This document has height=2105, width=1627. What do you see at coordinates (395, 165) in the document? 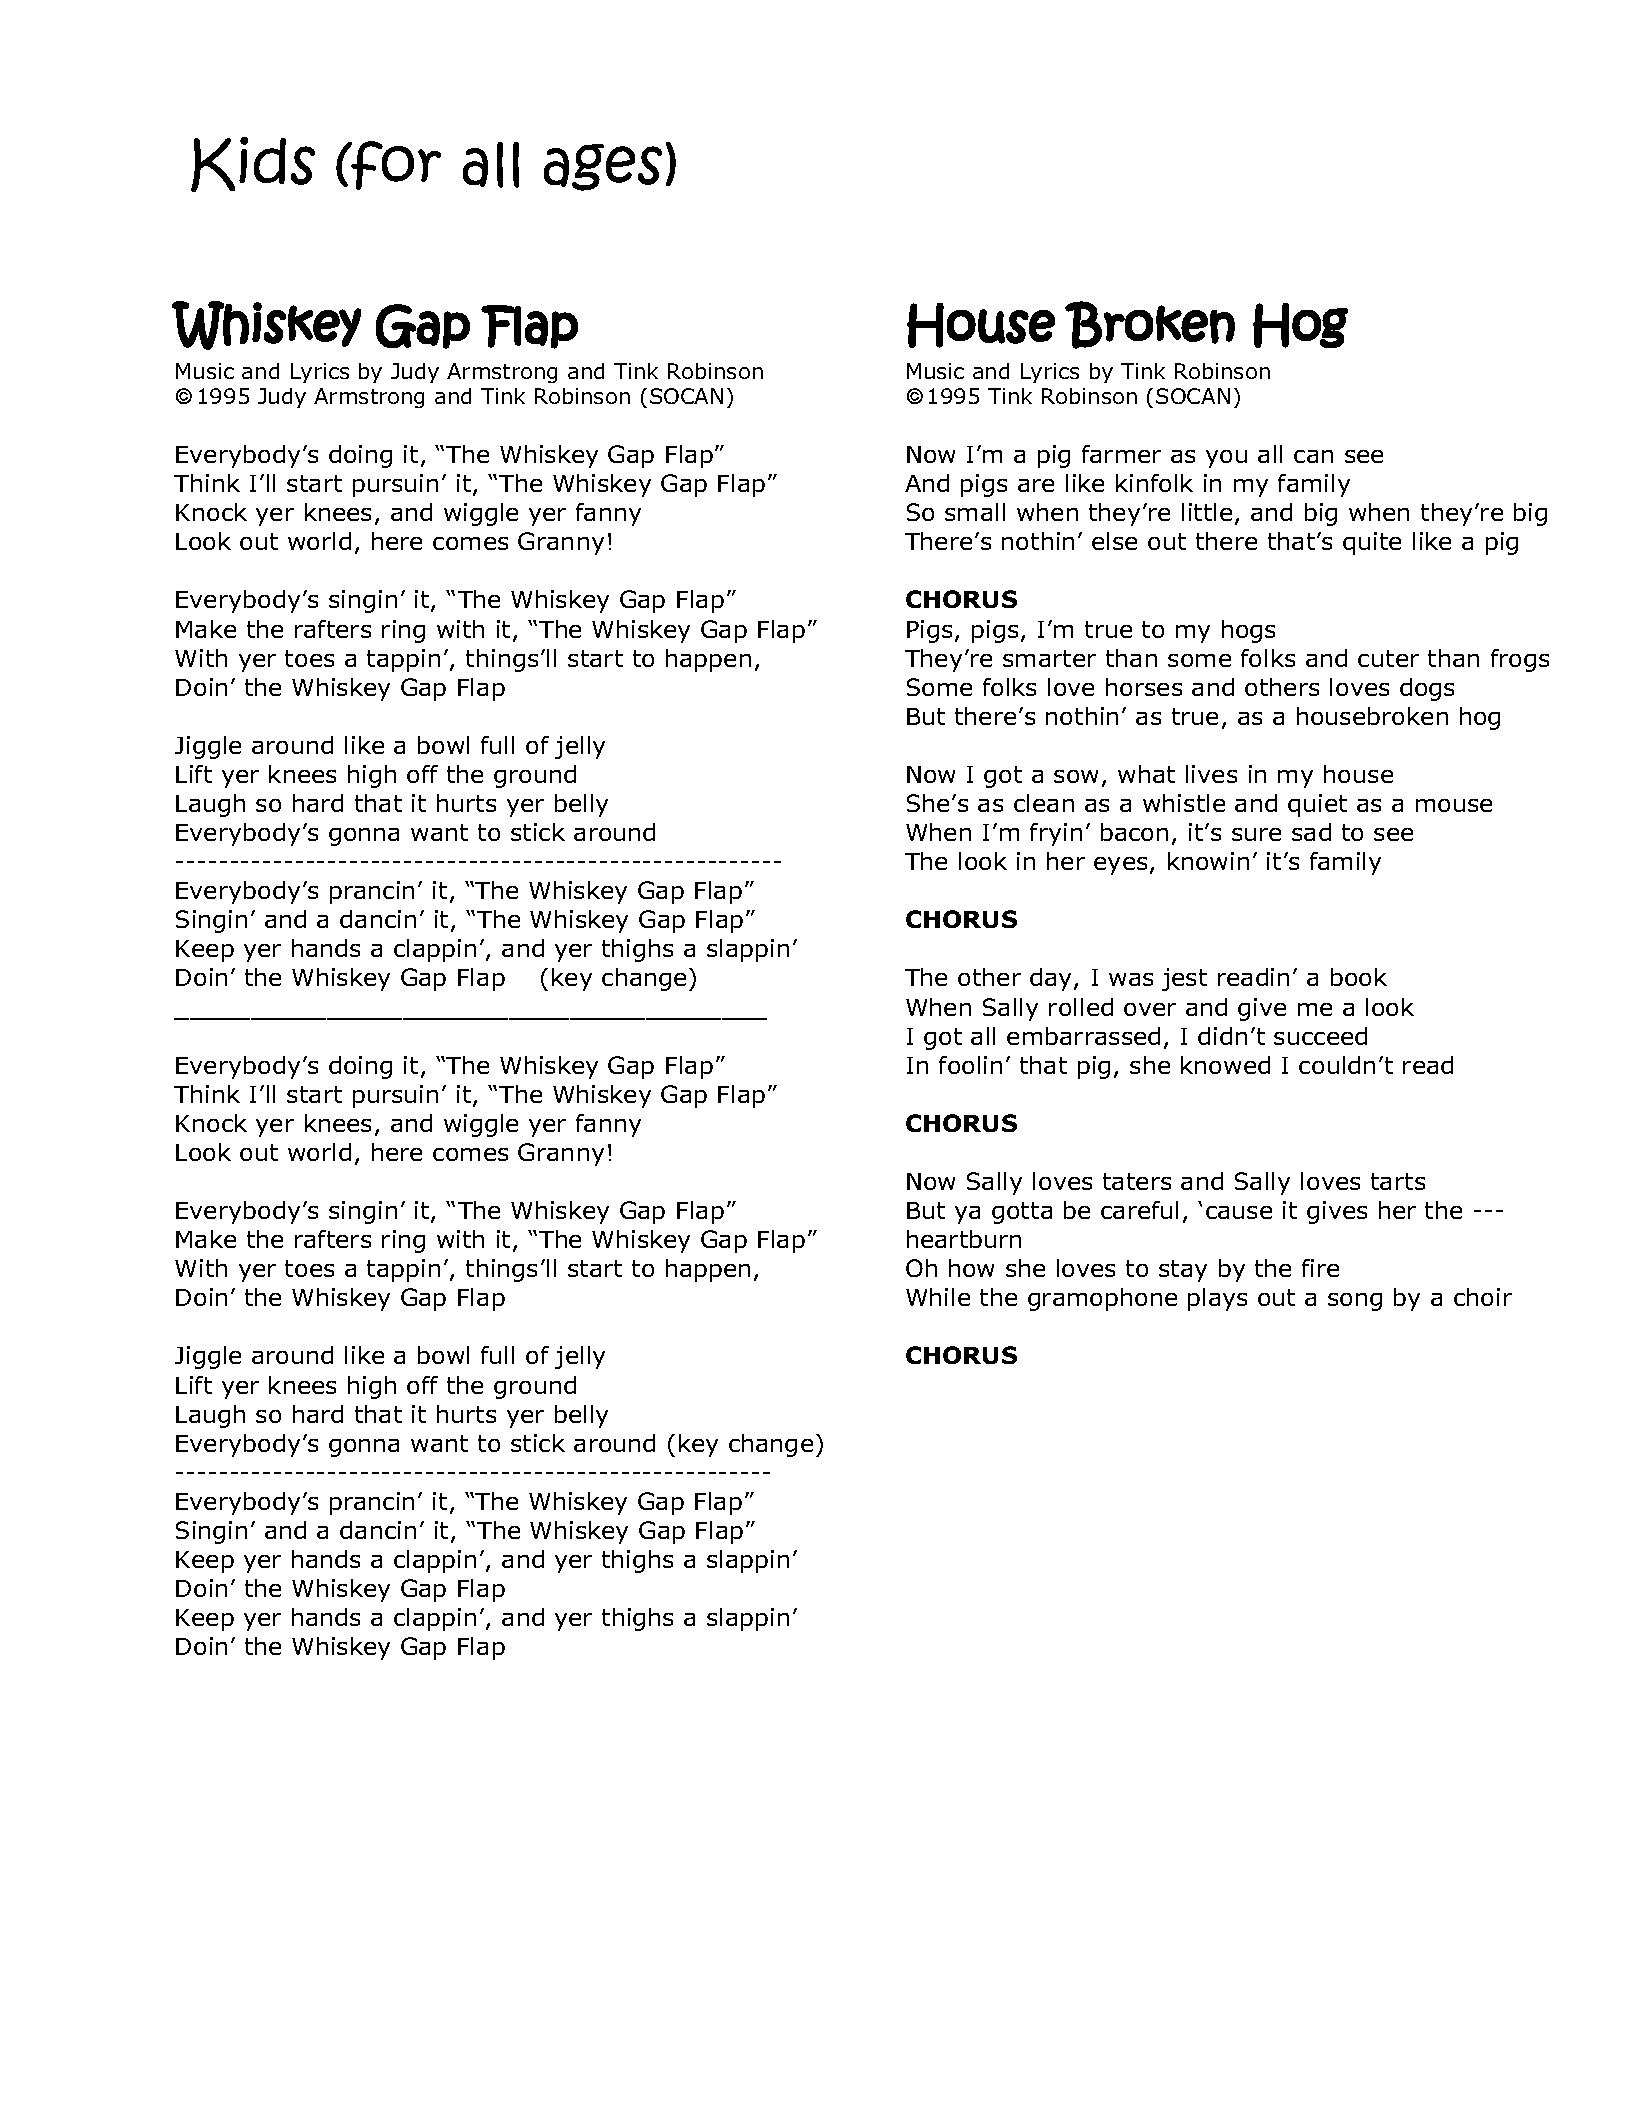
I see `for` at bounding box center [395, 165].
